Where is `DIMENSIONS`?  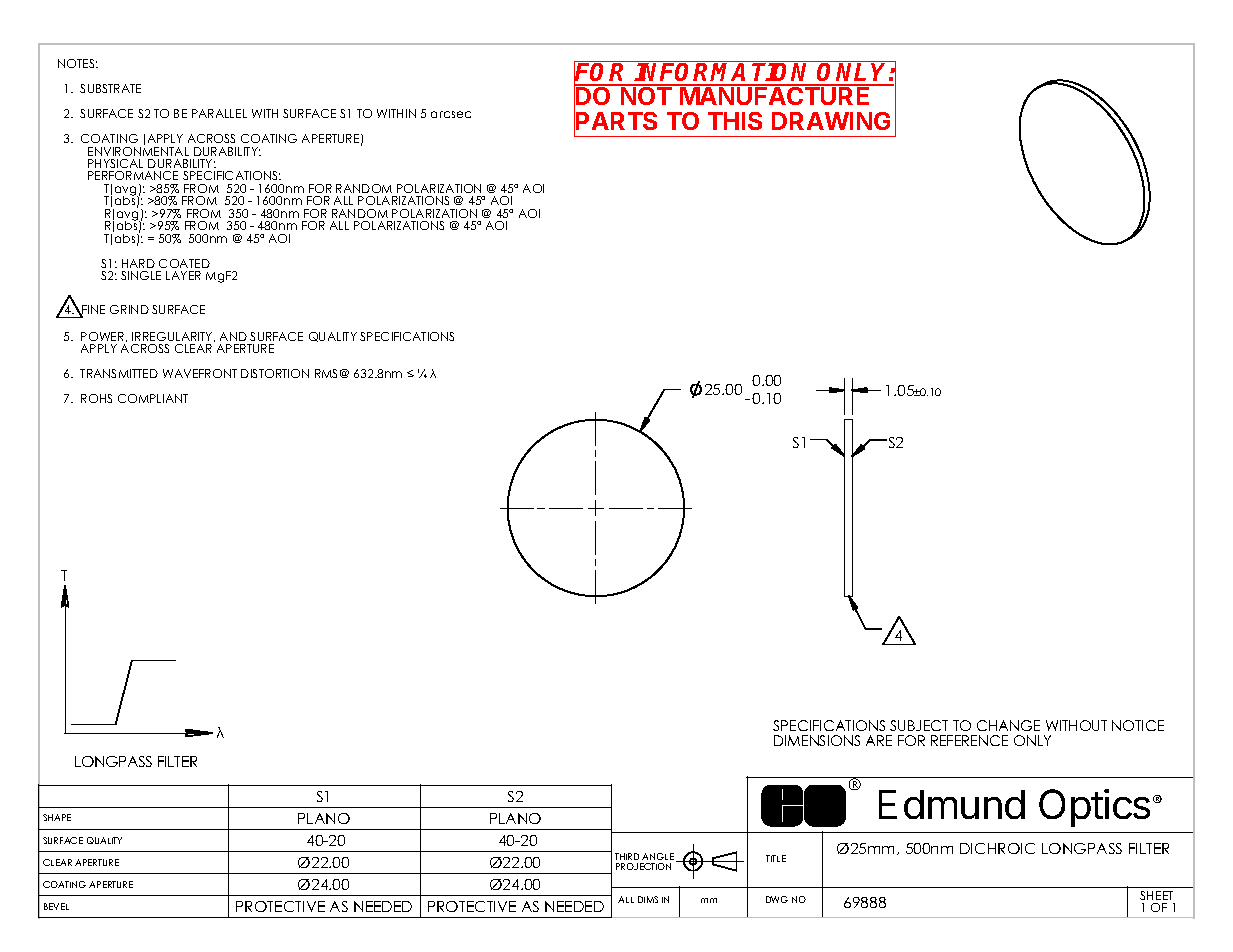 DIMENSIONS is located at coordinates (817, 740).
